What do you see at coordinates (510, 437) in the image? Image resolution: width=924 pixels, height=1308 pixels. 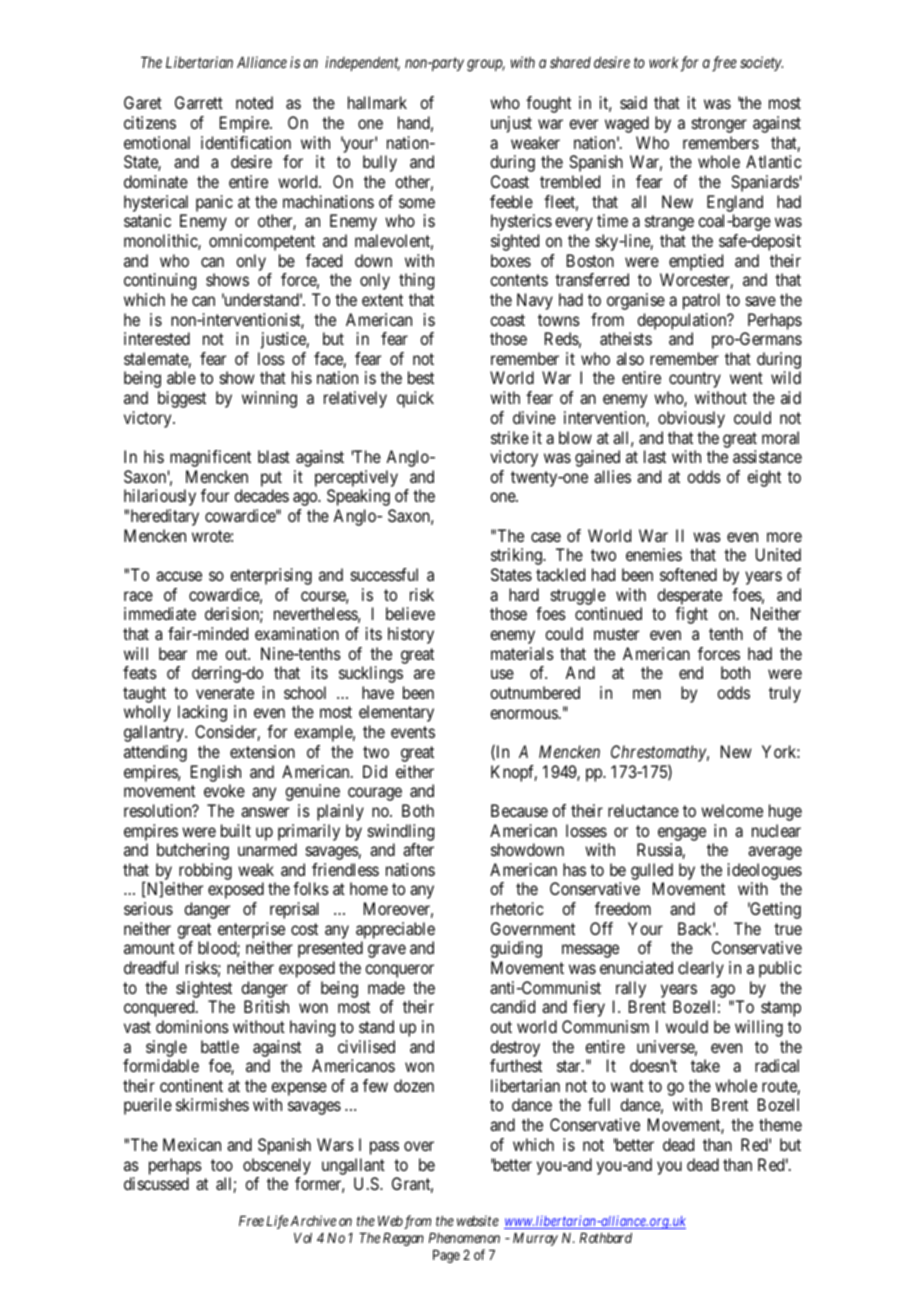 I see `strike` at bounding box center [510, 437].
